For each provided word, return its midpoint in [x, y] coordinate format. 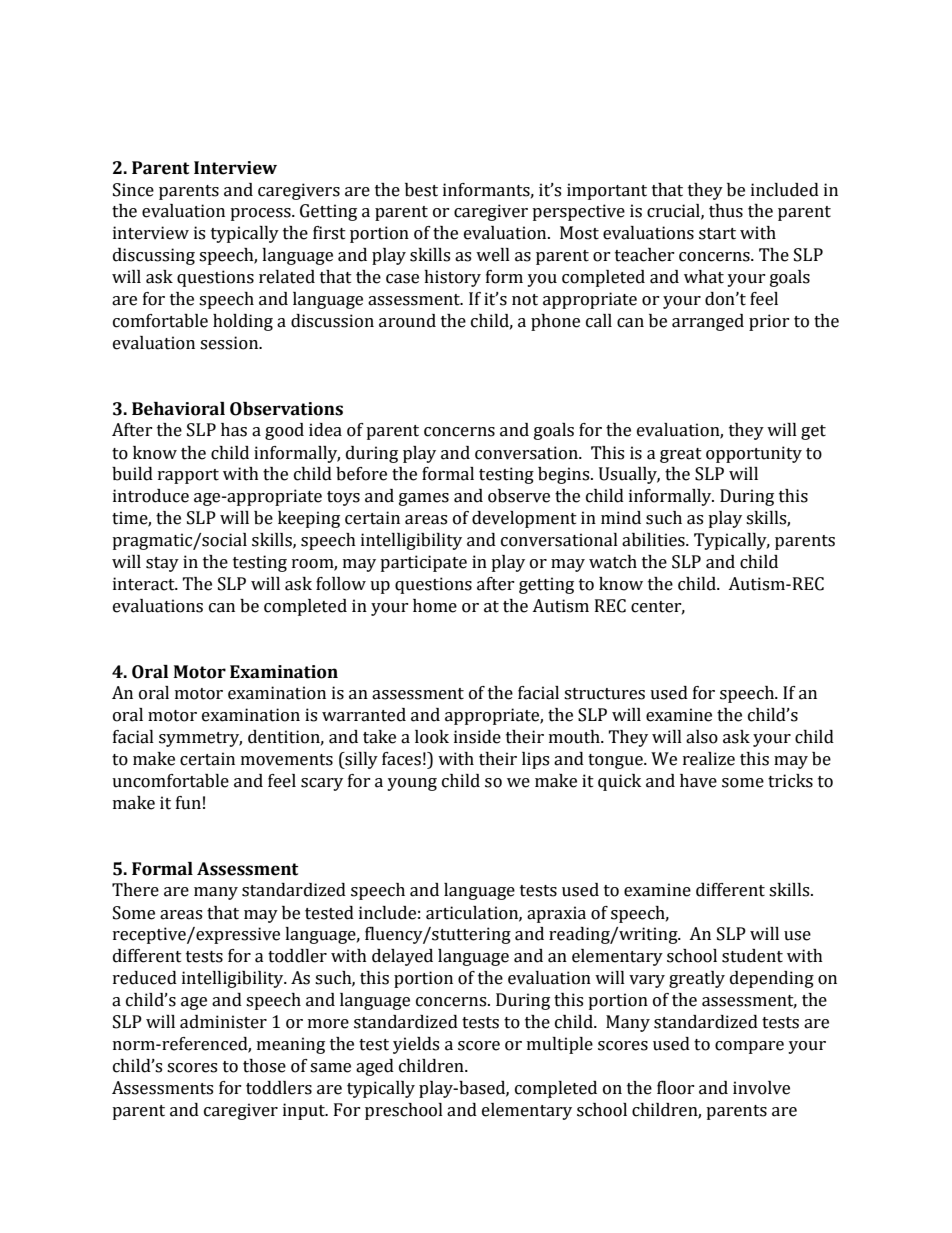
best [421, 190]
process [261, 214]
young [412, 784]
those [264, 1066]
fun [188, 803]
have [698, 781]
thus [726, 211]
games [424, 499]
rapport [188, 476]
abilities [654, 540]
